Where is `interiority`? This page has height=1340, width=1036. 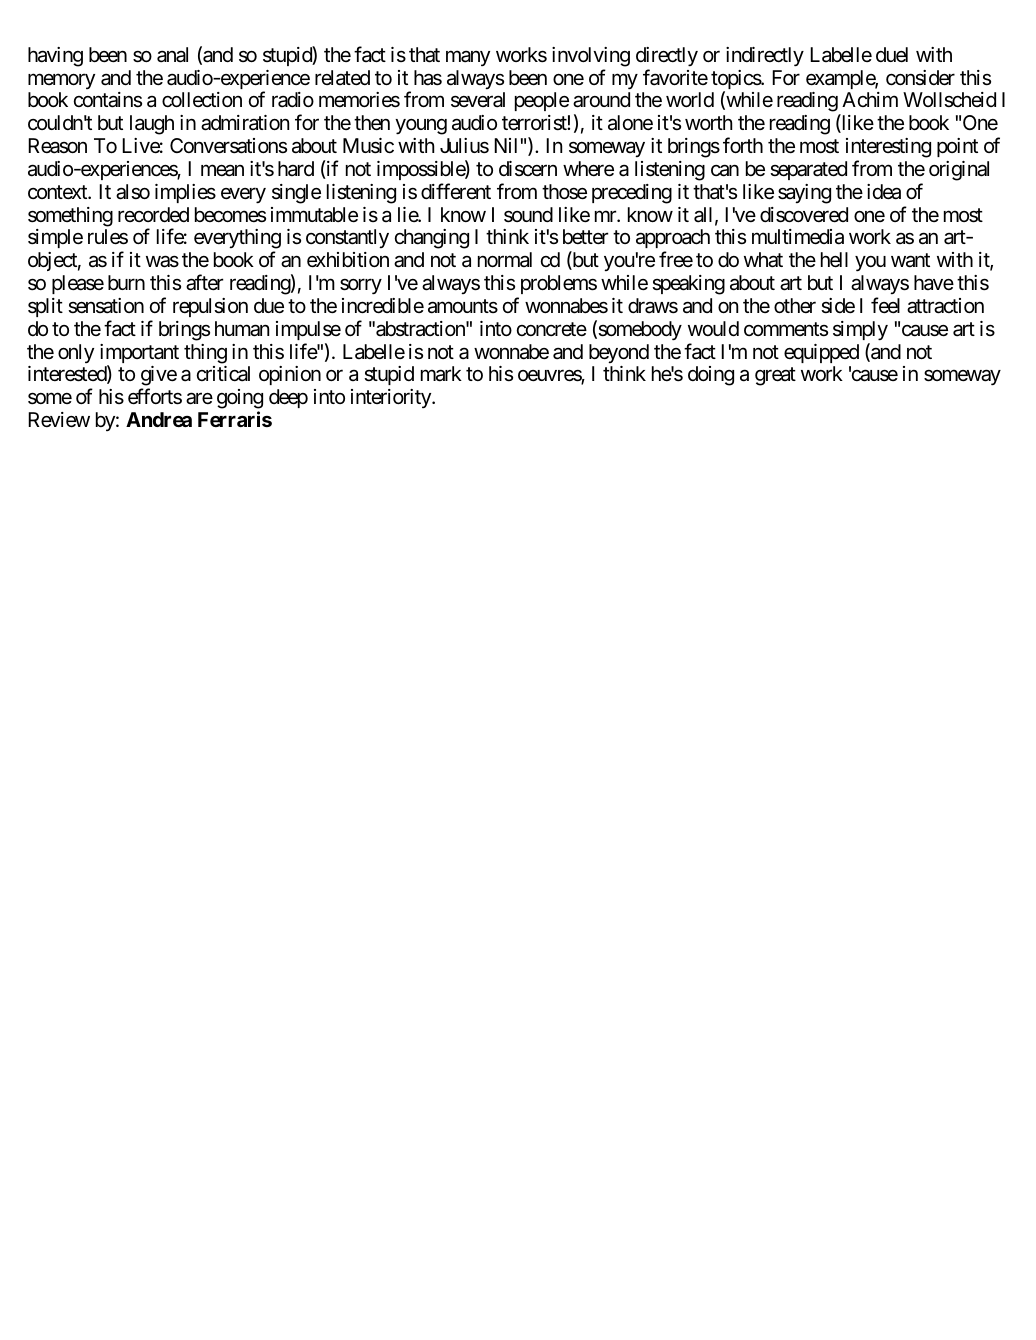
interiority is located at coordinates (392, 398).
